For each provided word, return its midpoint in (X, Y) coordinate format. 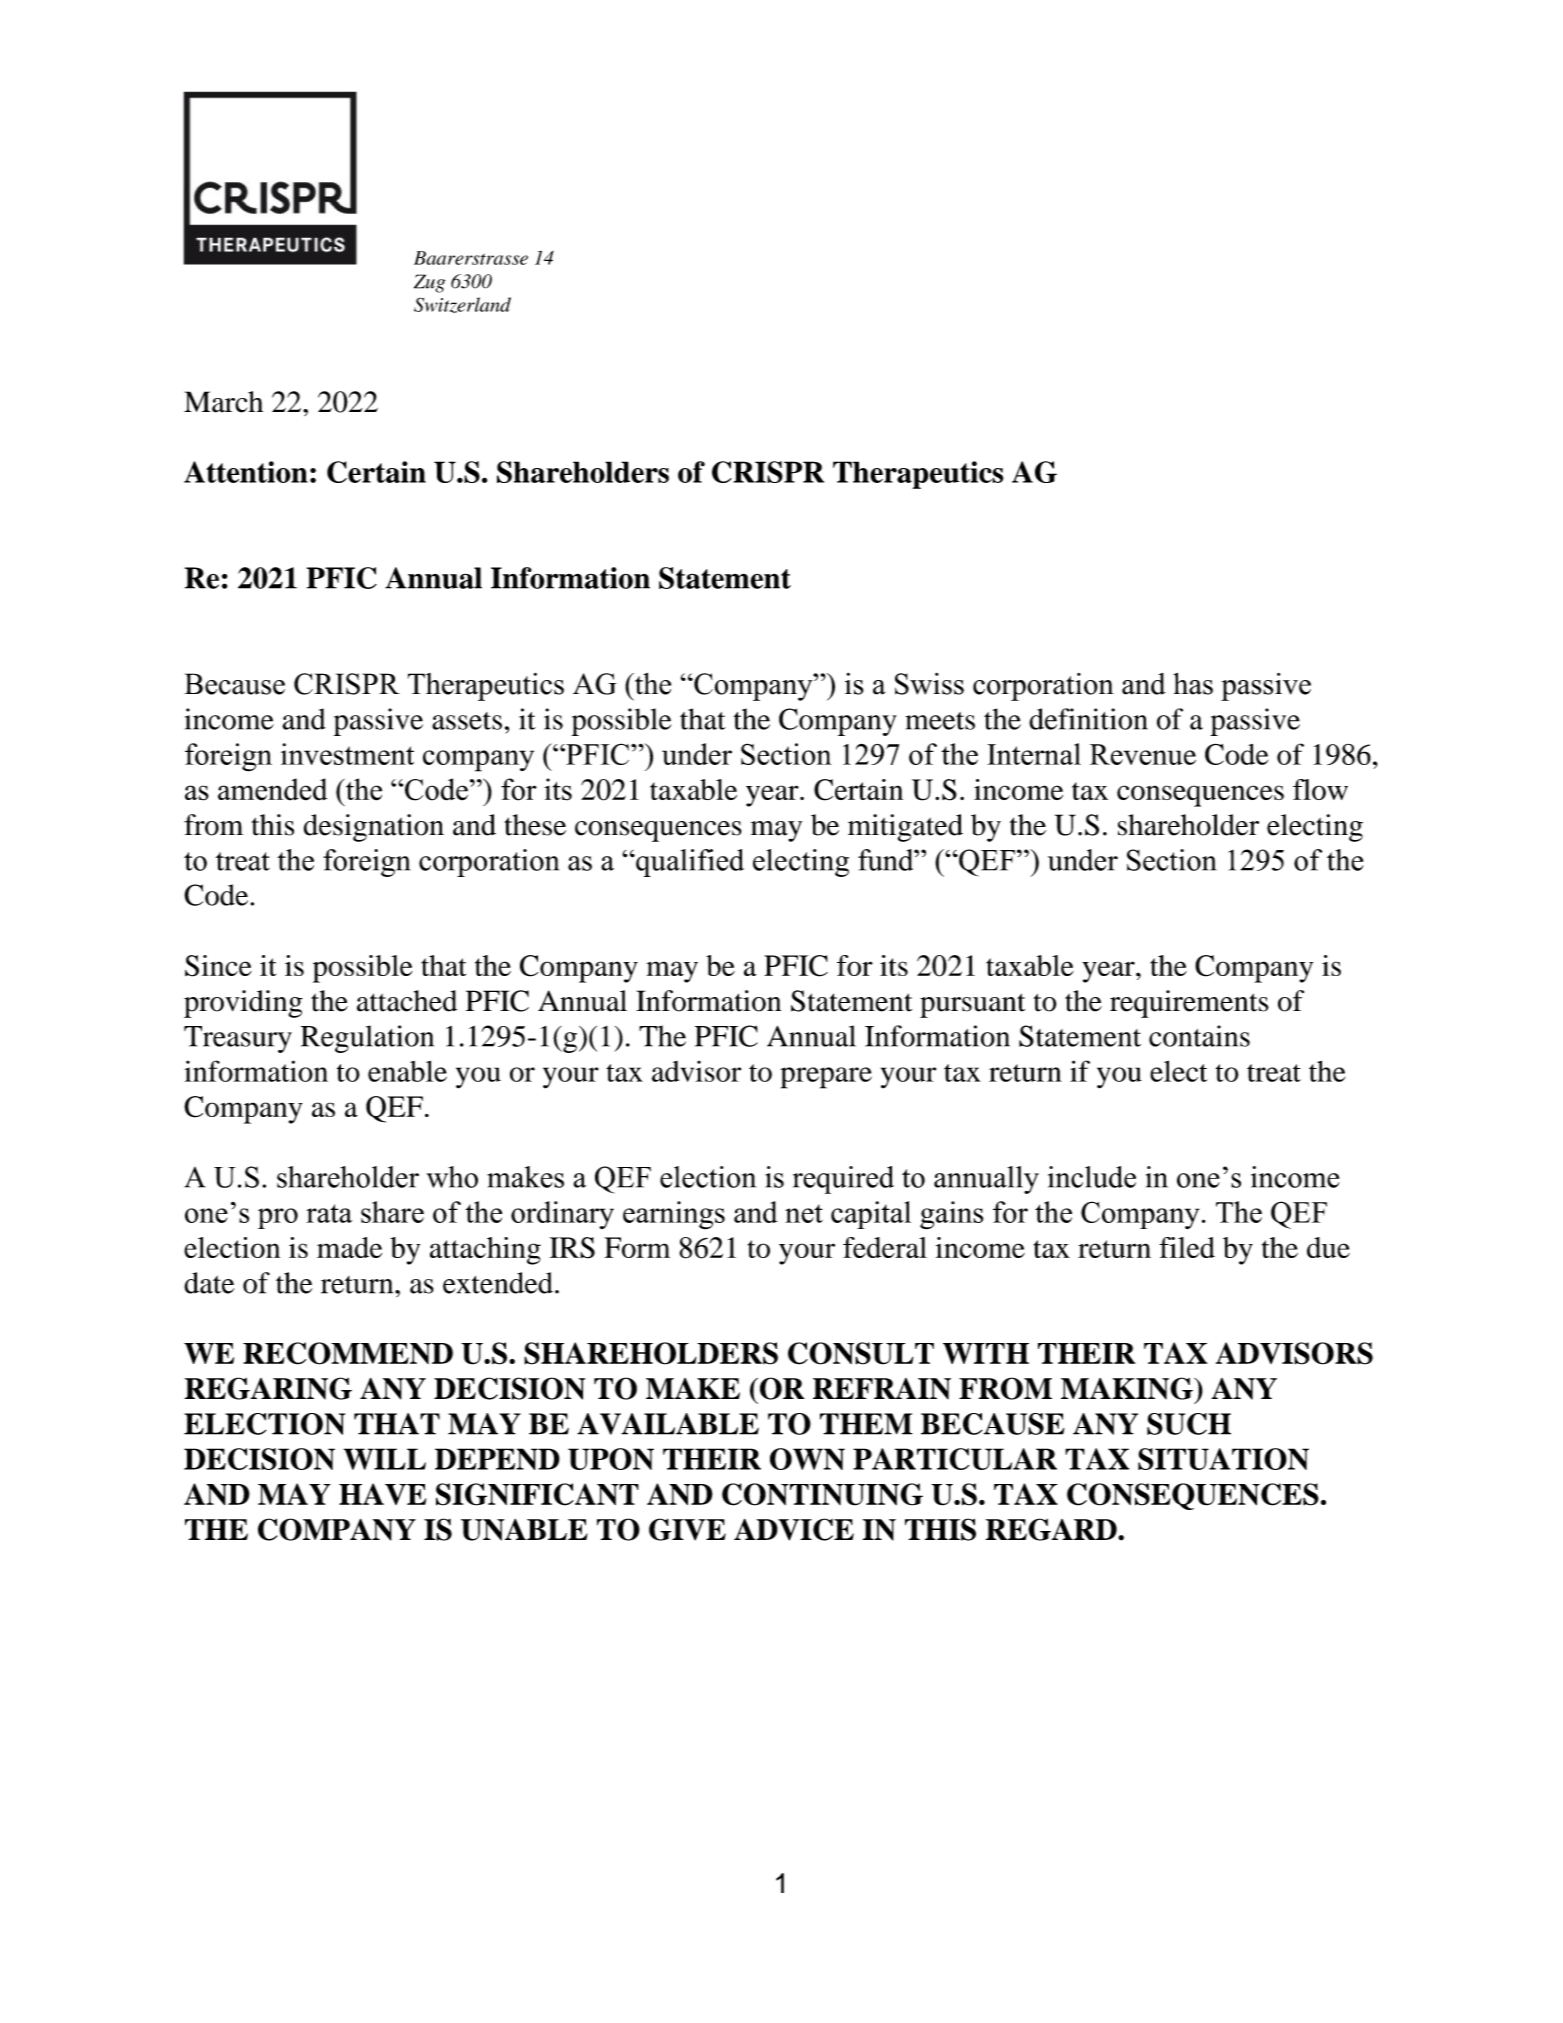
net (804, 1213)
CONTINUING (822, 1494)
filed (1187, 1247)
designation (374, 828)
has (1193, 684)
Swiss (929, 684)
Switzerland (462, 305)
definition (1088, 719)
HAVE (382, 1494)
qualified (689, 863)
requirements (1189, 1004)
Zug (429, 283)
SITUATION (1223, 1459)
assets (467, 721)
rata (329, 1213)
